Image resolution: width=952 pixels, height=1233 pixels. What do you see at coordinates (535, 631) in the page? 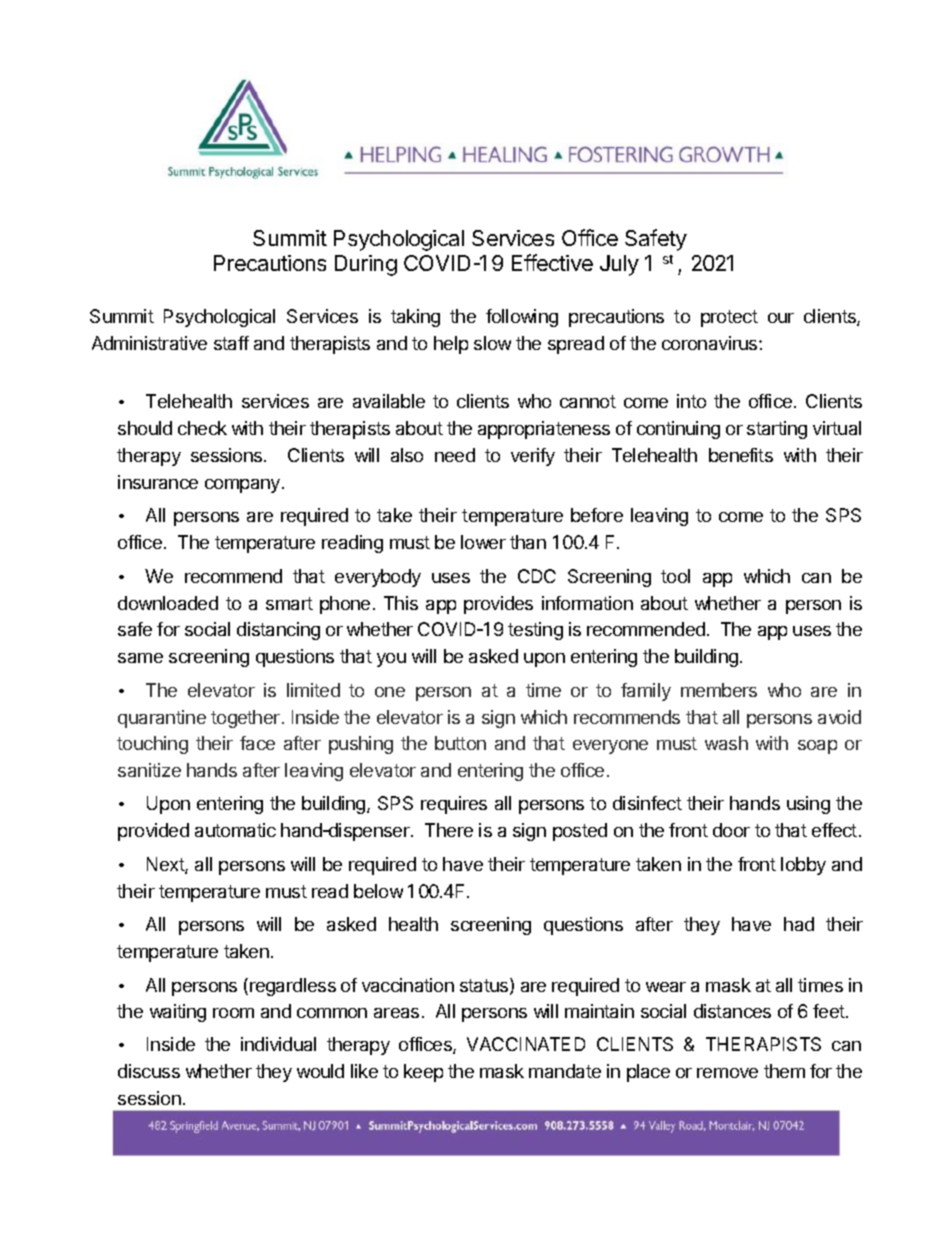
I see `testing` at bounding box center [535, 631].
